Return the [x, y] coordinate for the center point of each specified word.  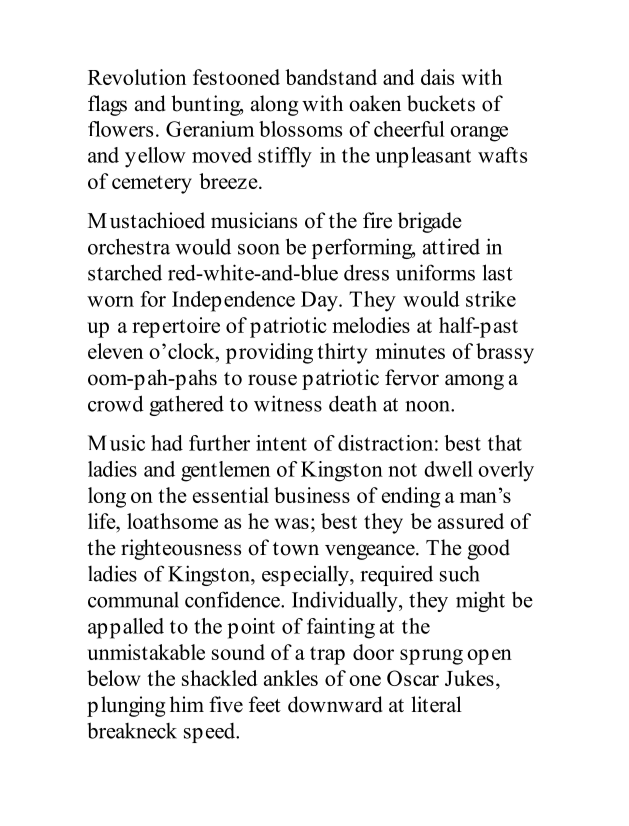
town [296, 549]
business [312, 495]
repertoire [176, 327]
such [460, 574]
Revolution [137, 77]
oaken [375, 103]
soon [259, 249]
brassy [505, 353]
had [167, 443]
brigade [430, 222]
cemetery [152, 184]
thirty [342, 353]
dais [437, 77]
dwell [448, 469]
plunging [126, 706]
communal [133, 600]
